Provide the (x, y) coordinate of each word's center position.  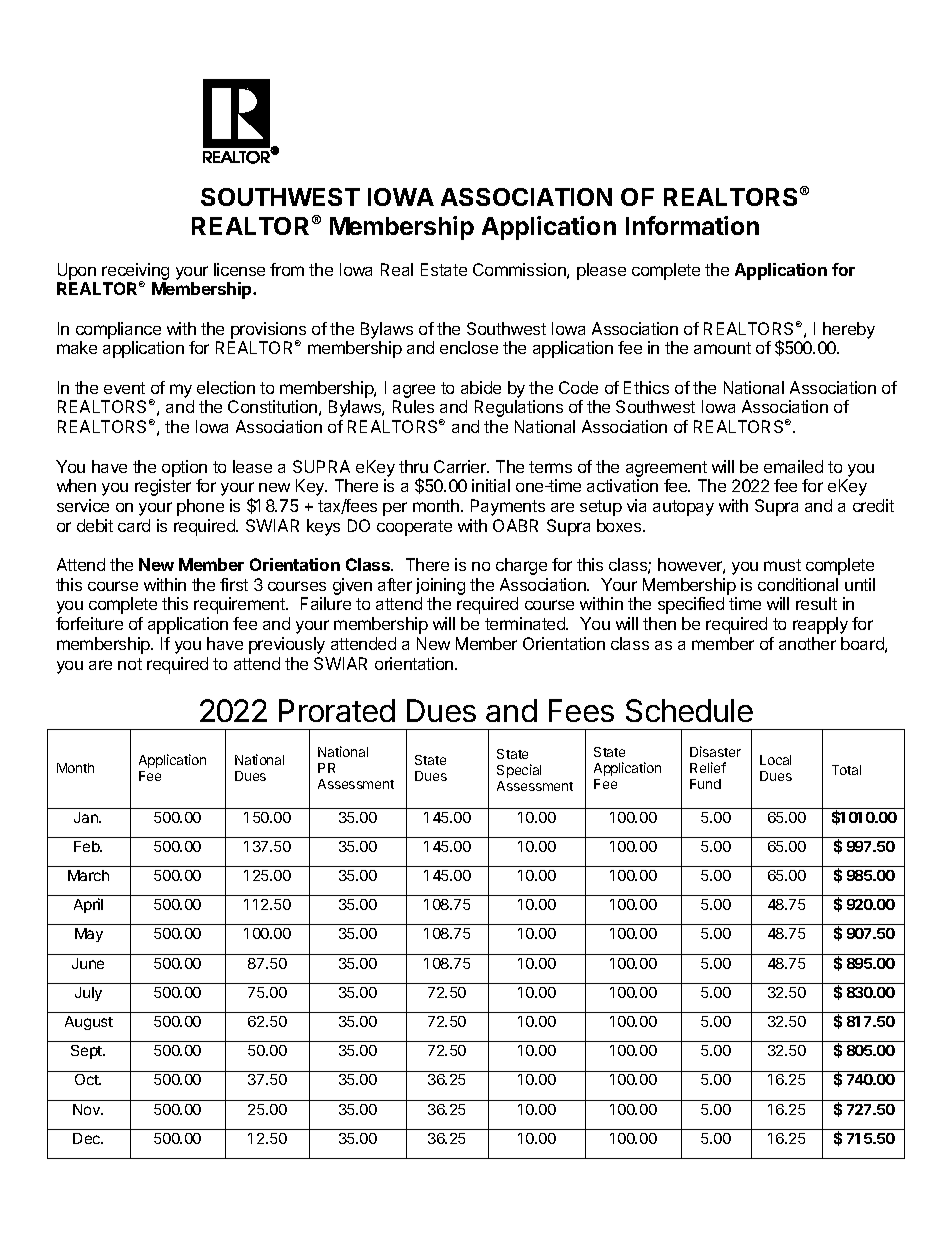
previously (287, 645)
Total (846, 770)
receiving (135, 272)
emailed (793, 466)
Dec (88, 1138)
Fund (705, 784)
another (807, 643)
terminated (526, 623)
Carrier (461, 466)
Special (519, 771)
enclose (469, 347)
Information (692, 225)
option (184, 468)
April (88, 905)
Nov (88, 1109)
